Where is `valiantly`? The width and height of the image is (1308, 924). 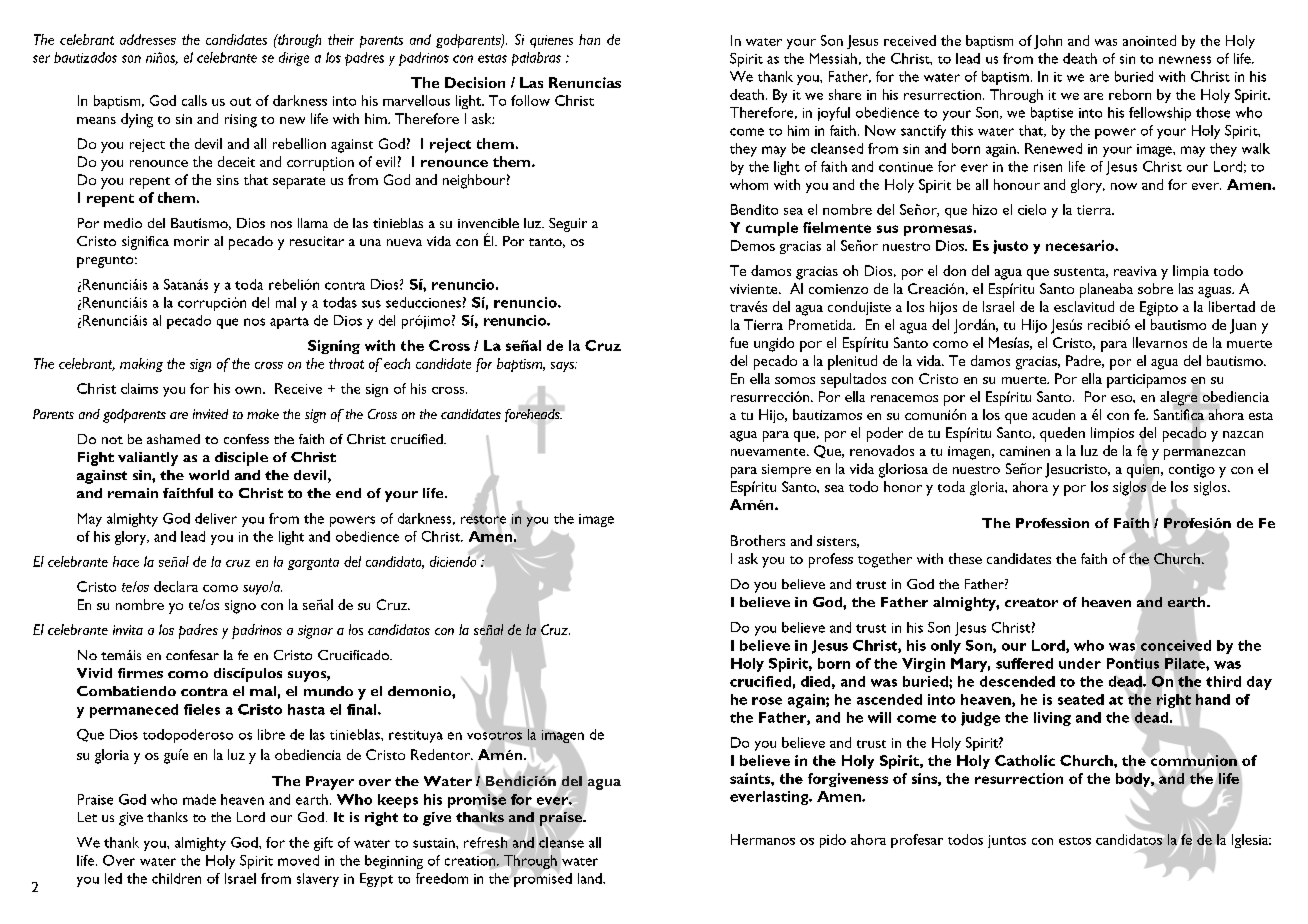
valiantly is located at coordinates (148, 459).
